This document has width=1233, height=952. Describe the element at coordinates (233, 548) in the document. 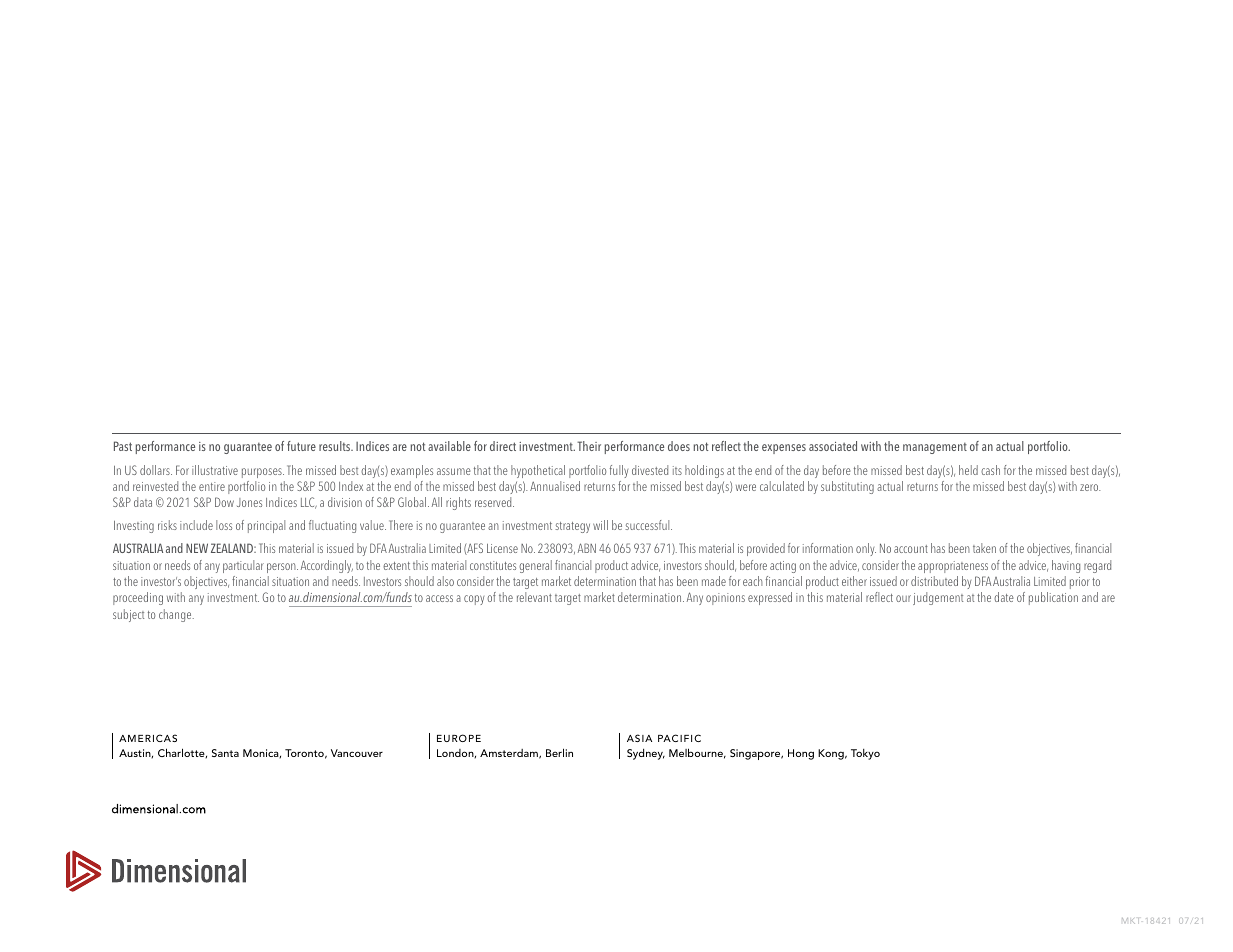

I see `ZEALAND` at that location.
